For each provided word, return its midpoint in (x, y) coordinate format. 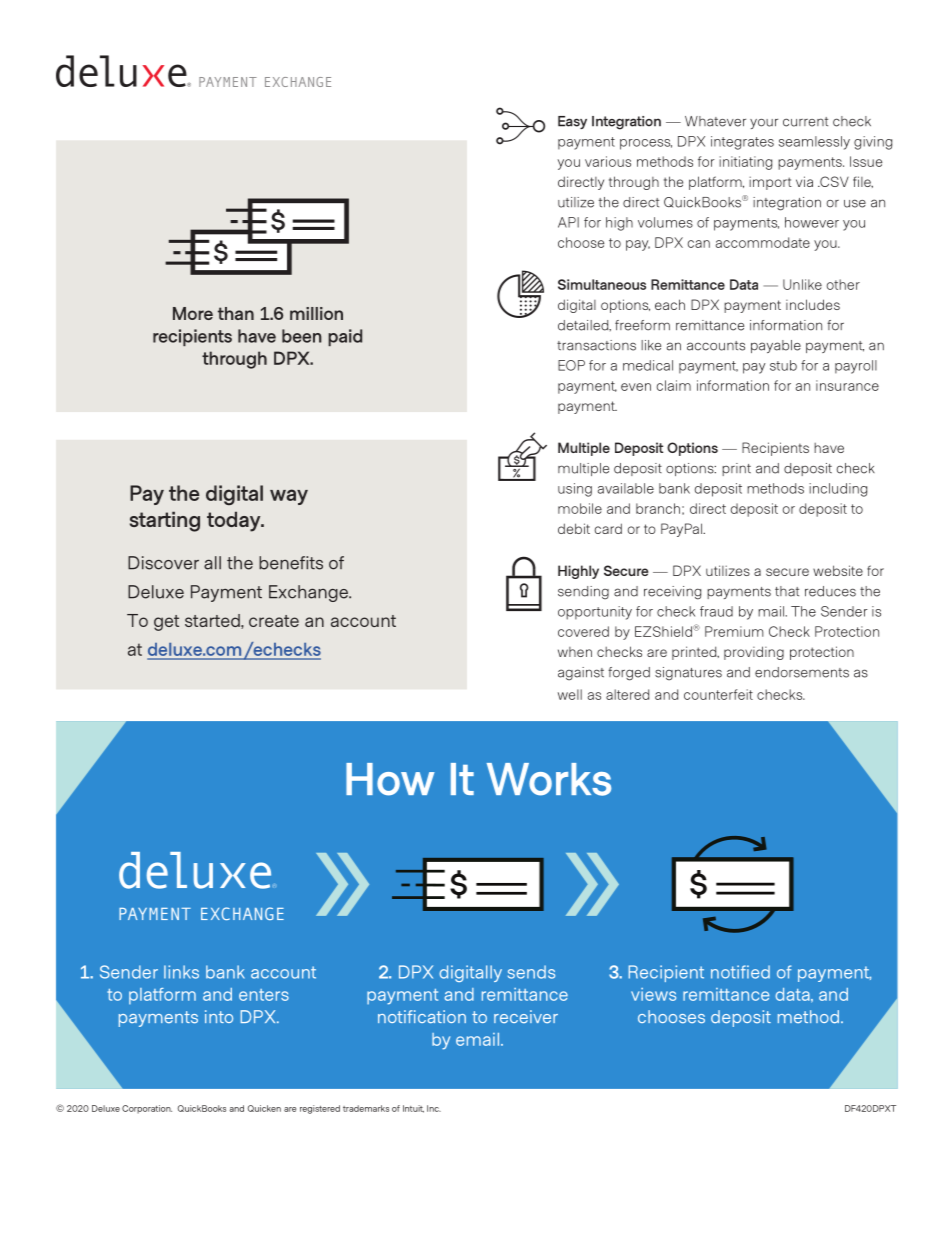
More (193, 313)
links (181, 972)
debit (574, 528)
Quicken (264, 1108)
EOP (571, 365)
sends (531, 972)
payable (776, 346)
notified (740, 972)
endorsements (802, 672)
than (236, 313)
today (235, 521)
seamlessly (814, 143)
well (570, 694)
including (838, 490)
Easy (572, 122)
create (274, 621)
